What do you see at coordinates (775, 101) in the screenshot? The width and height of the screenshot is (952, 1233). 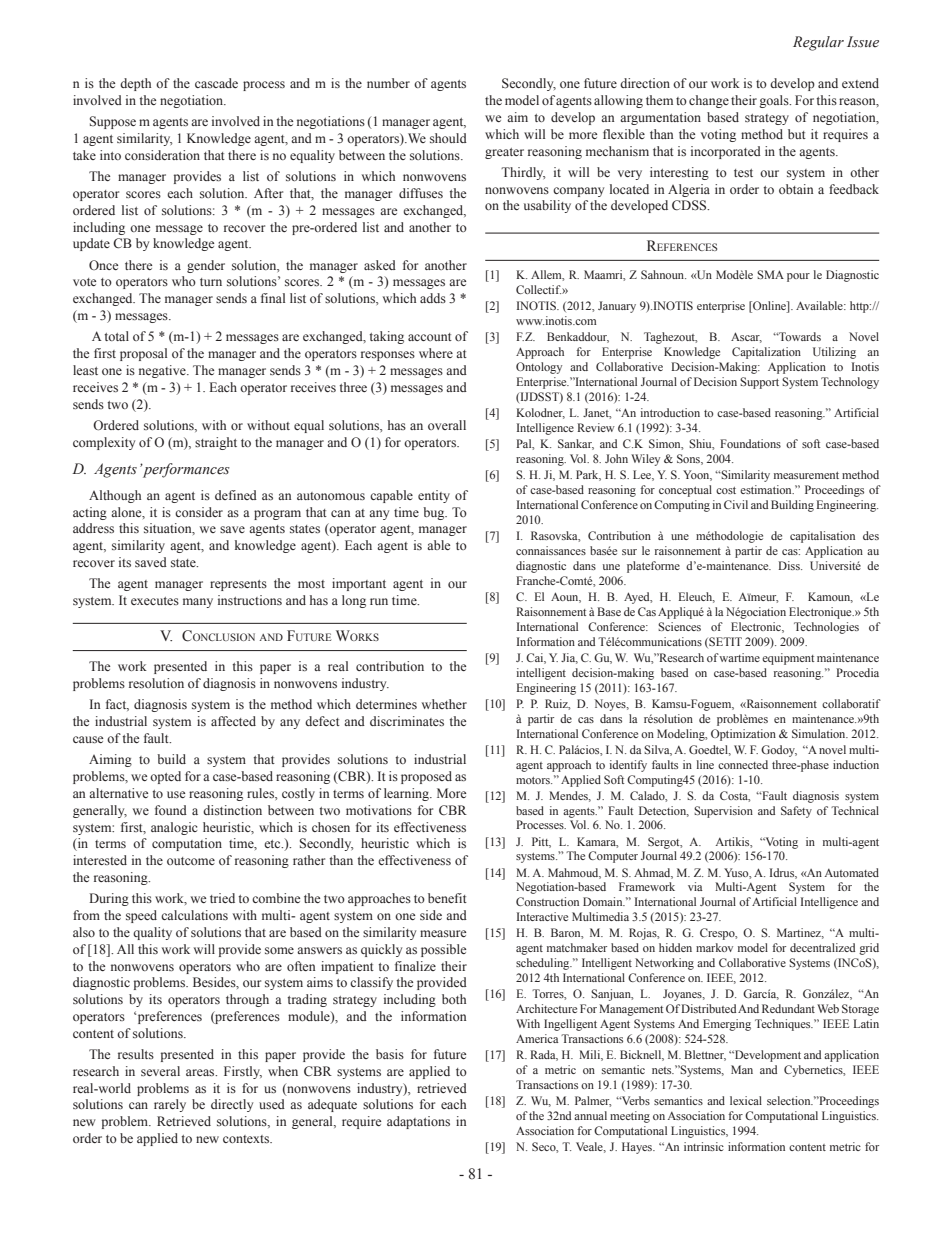 I see `goals` at bounding box center [775, 101].
